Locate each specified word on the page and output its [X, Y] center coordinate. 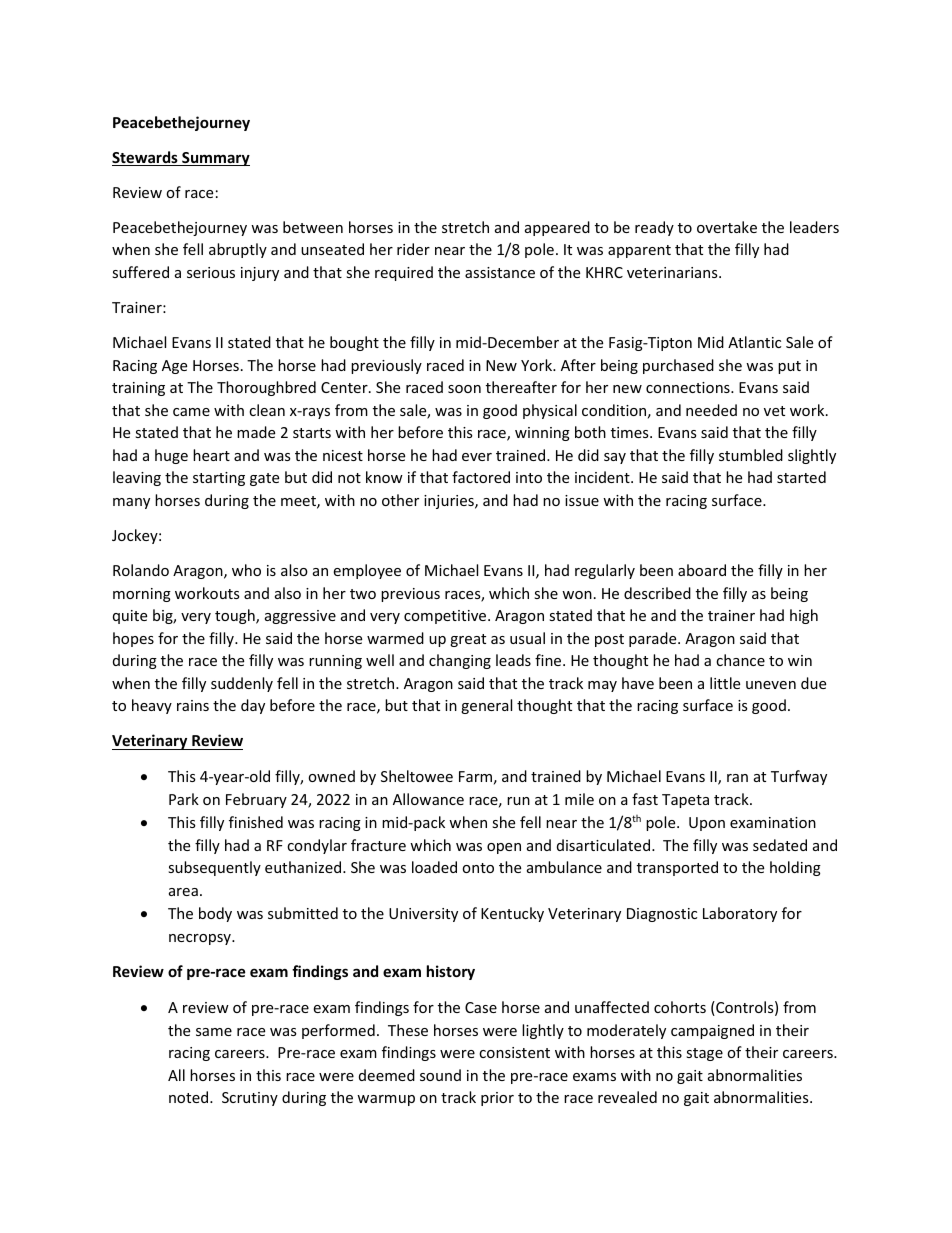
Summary [215, 159]
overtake [727, 227]
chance [740, 660]
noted [190, 1097]
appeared [557, 228]
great [468, 640]
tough [236, 616]
